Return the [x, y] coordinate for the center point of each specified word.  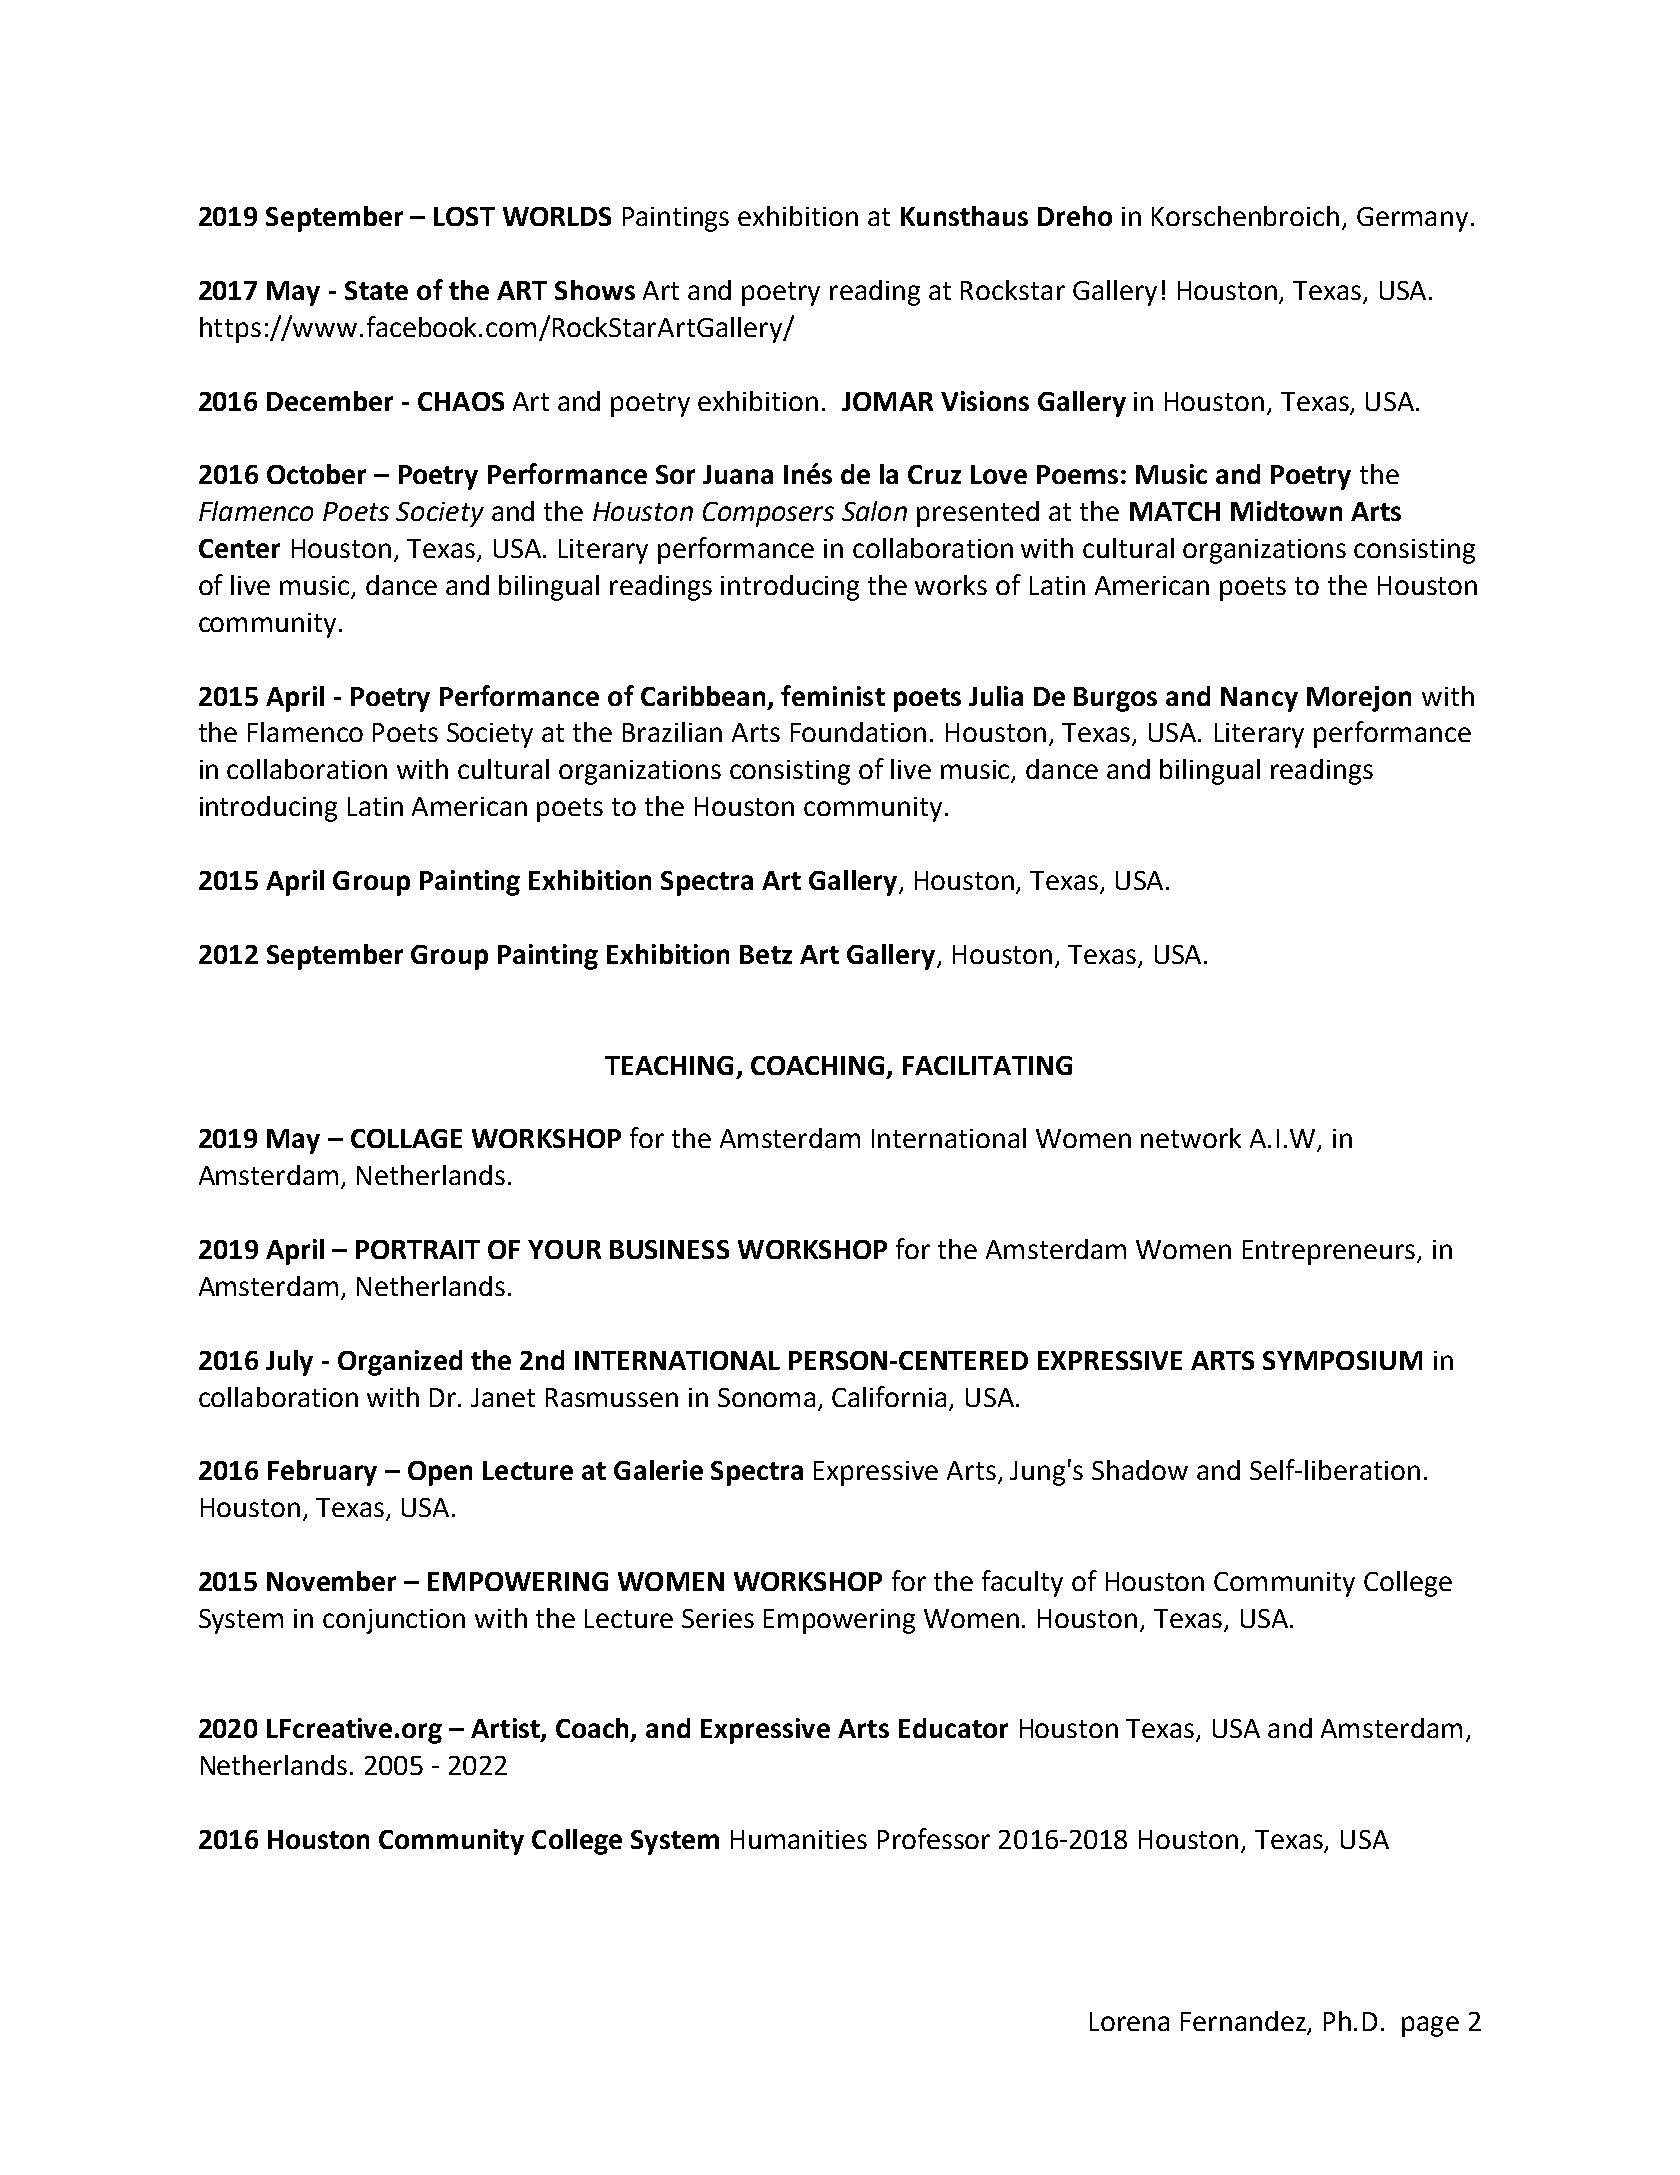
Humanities [799, 1839]
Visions [985, 401]
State [376, 290]
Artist [506, 1729]
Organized [400, 1363]
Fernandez [1245, 2022]
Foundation [858, 732]
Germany [1412, 219]
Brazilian [672, 732]
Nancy [1259, 699]
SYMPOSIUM [1342, 1360]
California [889, 1396]
